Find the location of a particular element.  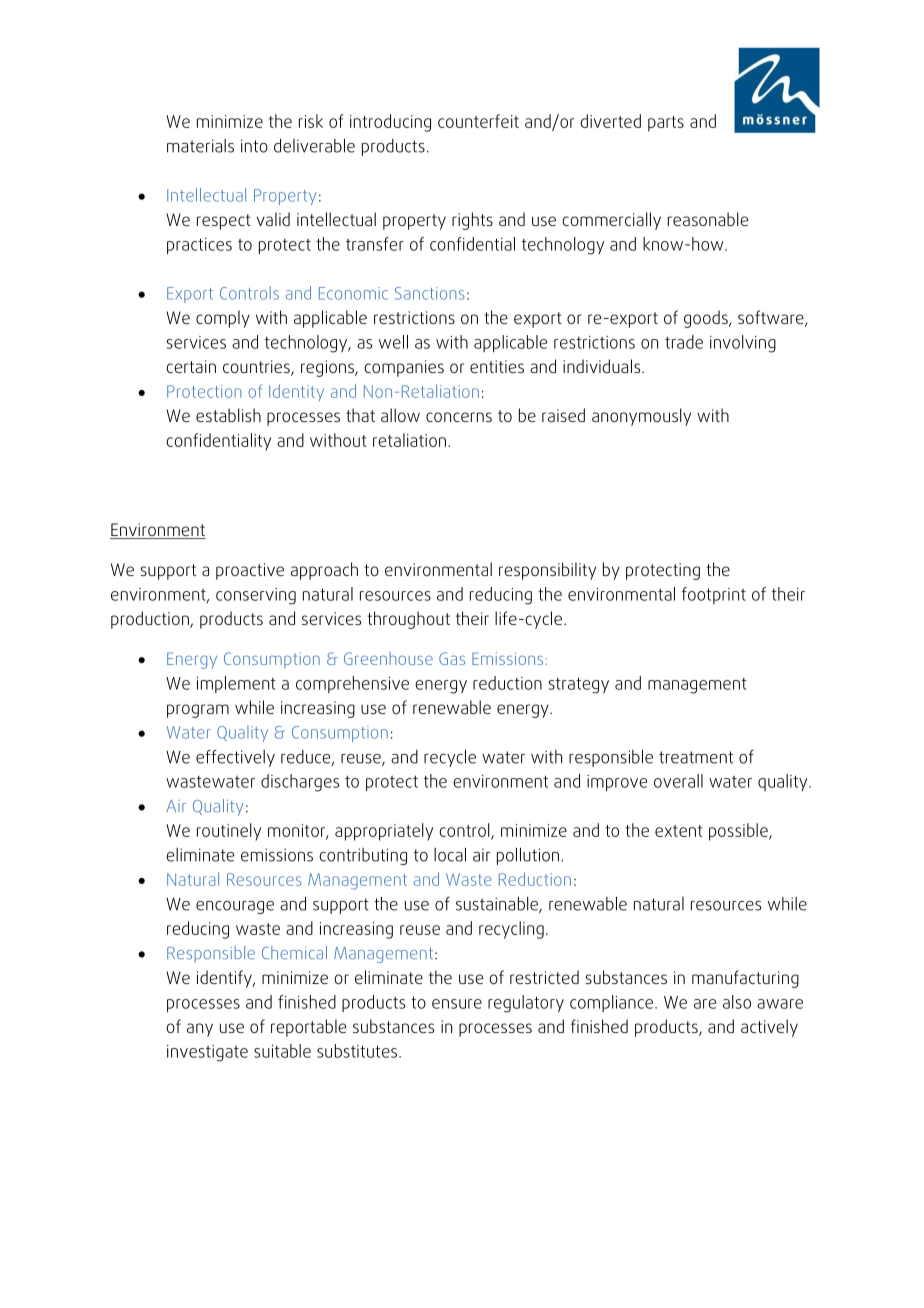

proactive is located at coordinates (250, 571).
